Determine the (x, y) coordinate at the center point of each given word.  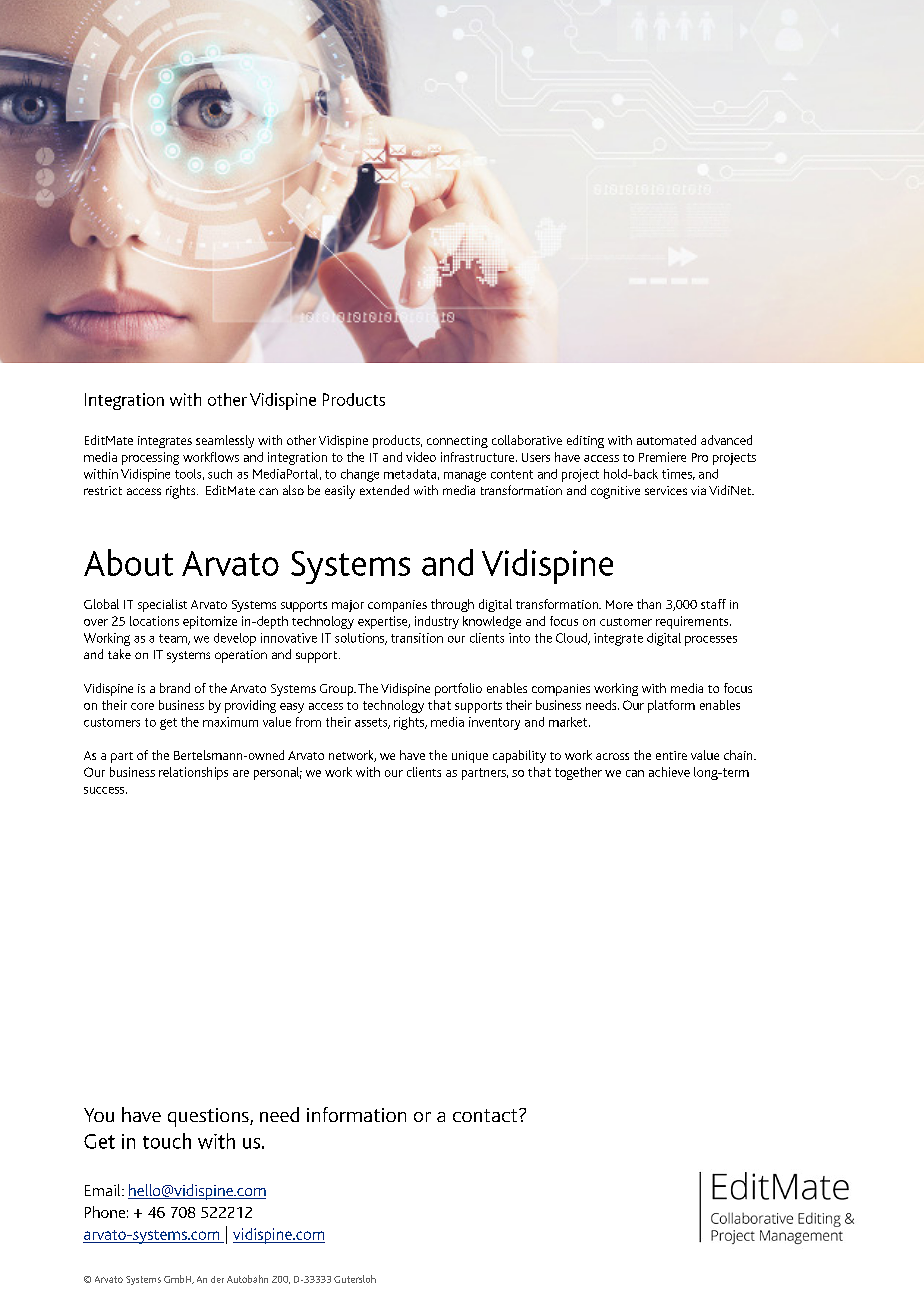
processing (150, 458)
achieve (669, 772)
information (356, 1114)
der (217, 1279)
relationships (193, 773)
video (421, 457)
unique (470, 757)
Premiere (662, 457)
